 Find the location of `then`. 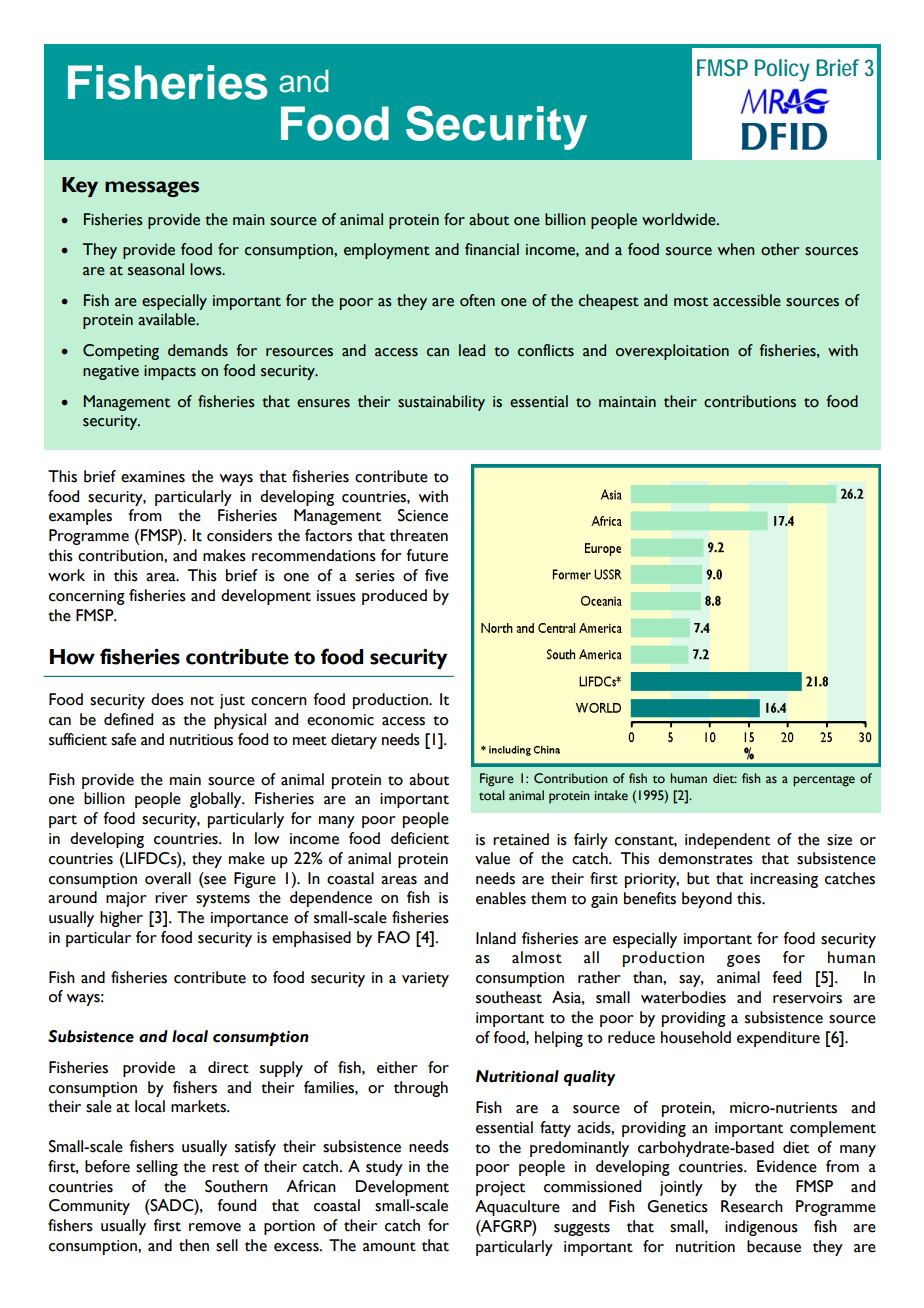

then is located at coordinates (194, 1245).
